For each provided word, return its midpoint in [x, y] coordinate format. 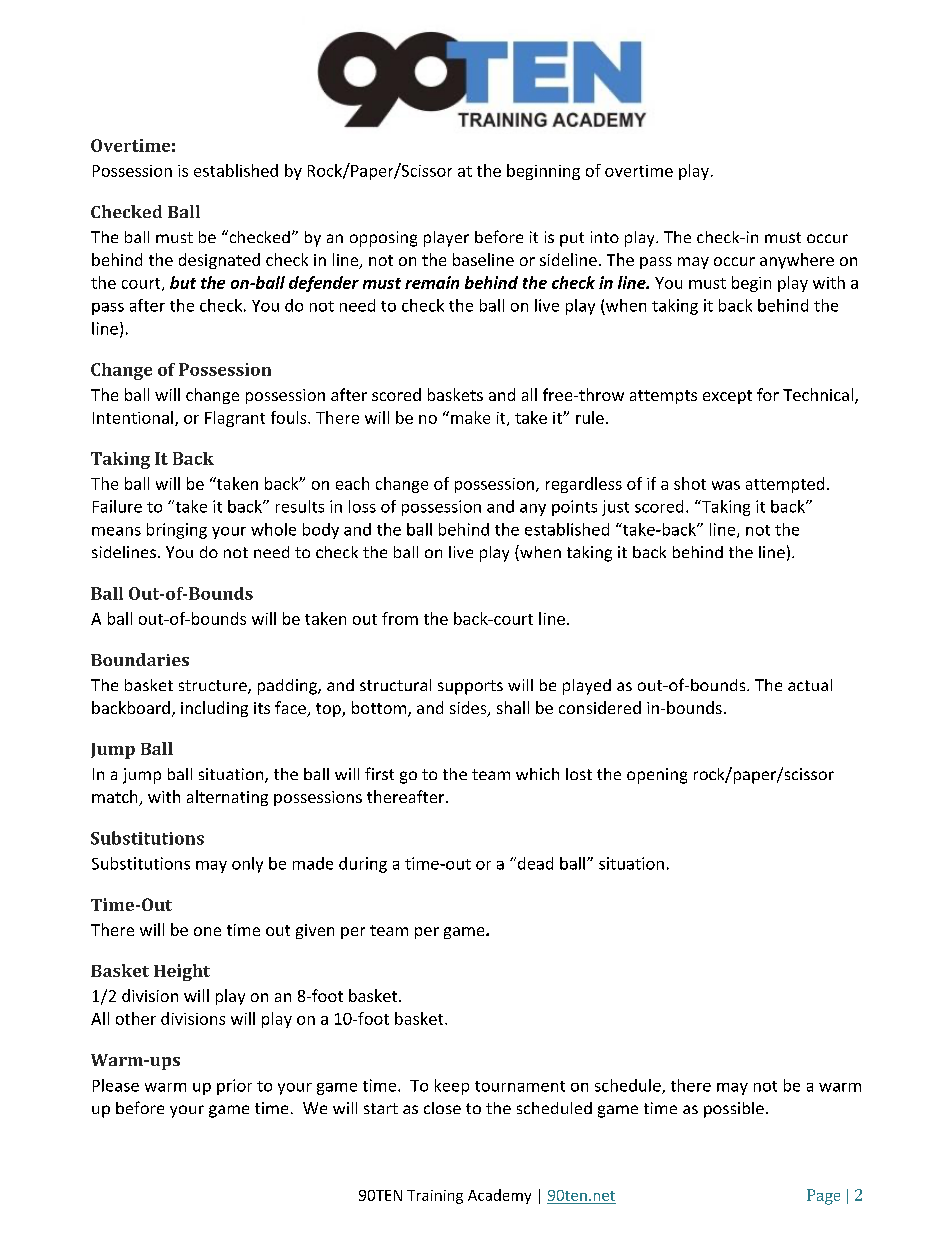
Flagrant [235, 419]
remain [432, 282]
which [537, 774]
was [726, 485]
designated [219, 261]
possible [734, 1110]
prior [234, 1087]
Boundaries [140, 659]
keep [452, 1087]
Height [182, 972]
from [400, 618]
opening [657, 776]
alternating [227, 798]
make [470, 417]
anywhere [797, 261]
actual [810, 685]
